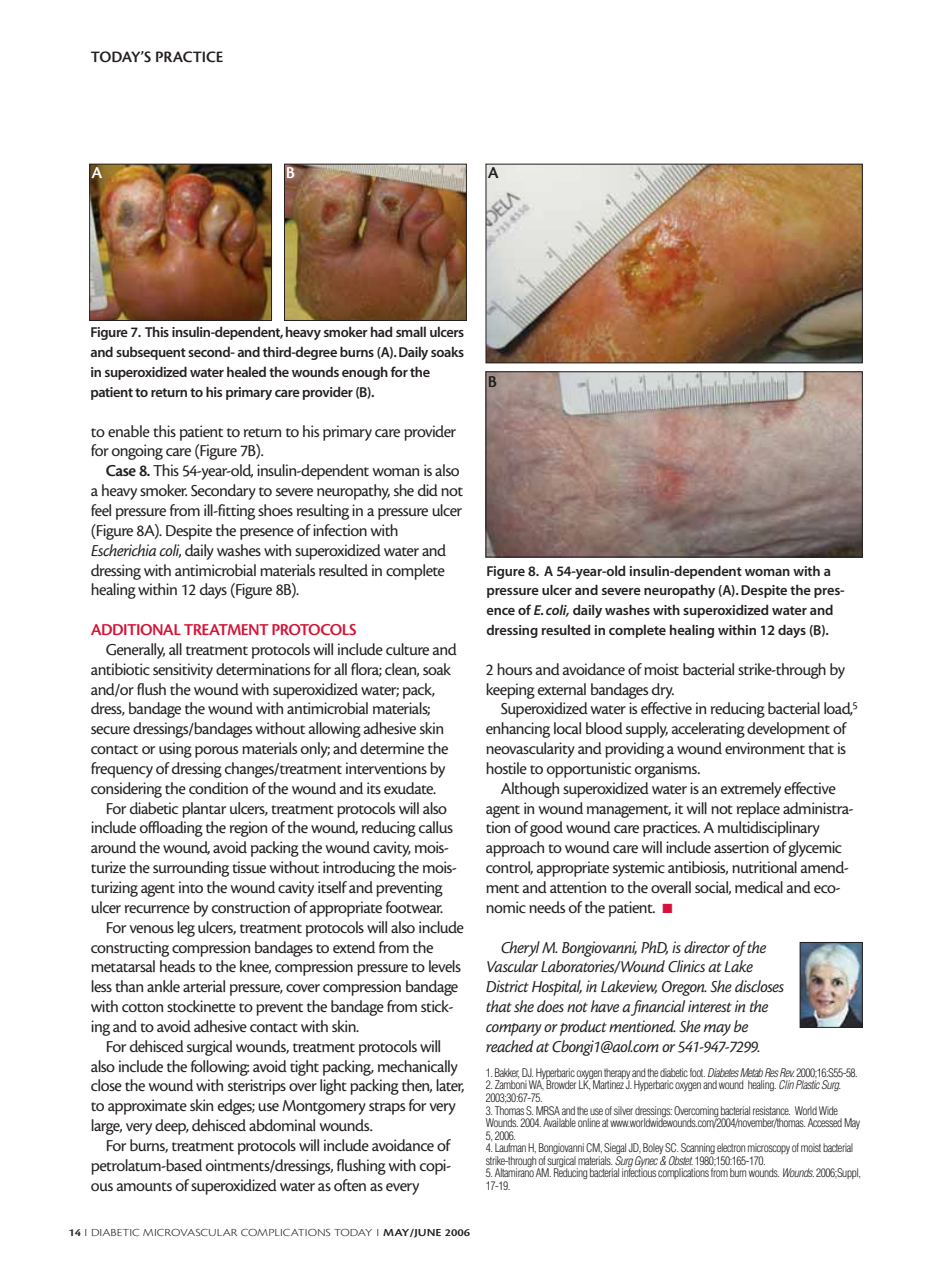 This page has width=952, height=1280. What do you see at coordinates (151, 353) in the page?
I see `subsequent` at bounding box center [151, 353].
